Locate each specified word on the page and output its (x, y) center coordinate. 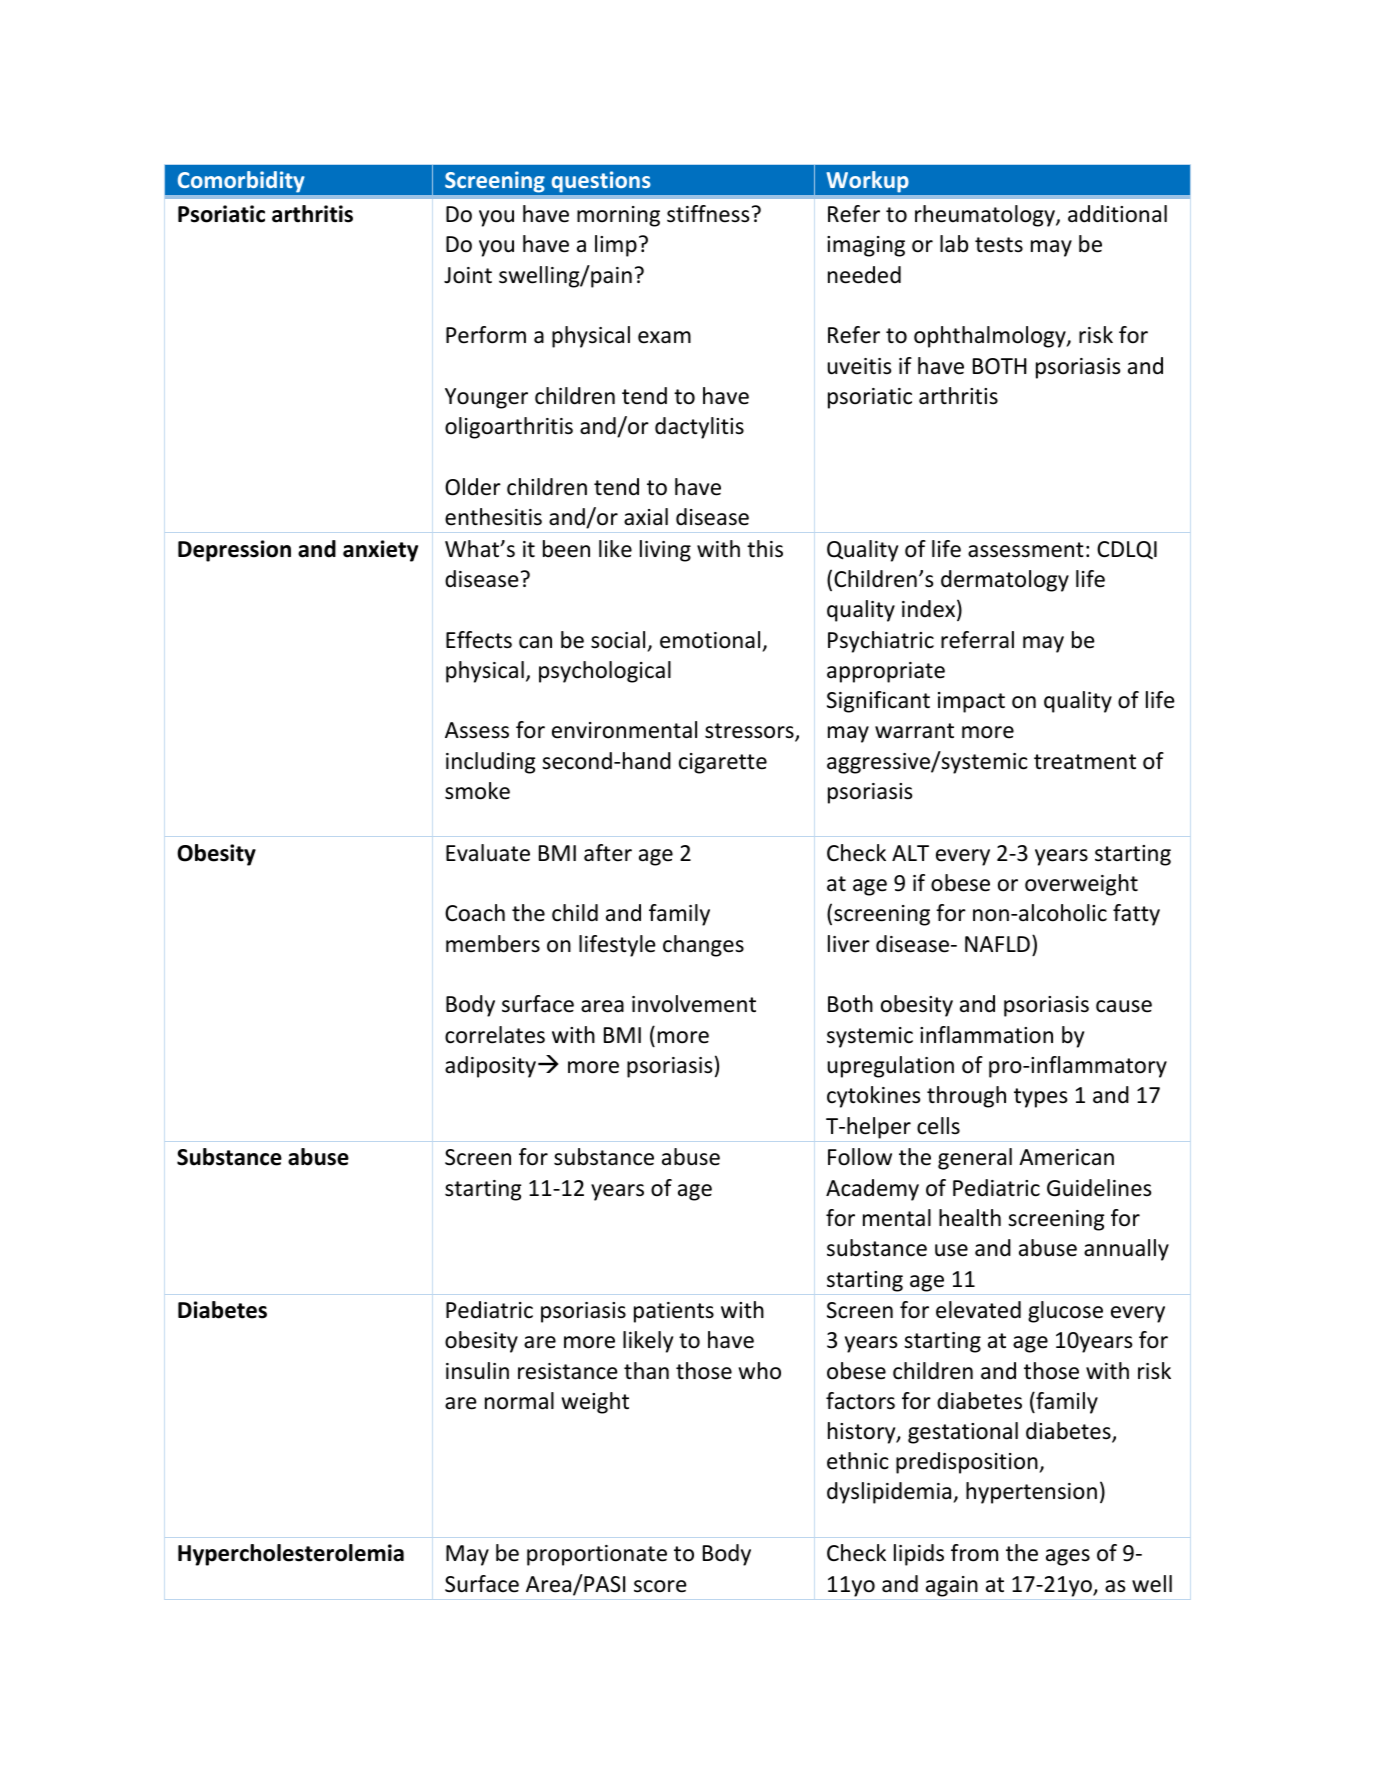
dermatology (1005, 581)
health (970, 1218)
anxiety (380, 551)
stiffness (708, 214)
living (665, 551)
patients (674, 1312)
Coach (475, 913)
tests (999, 245)
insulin (477, 1371)
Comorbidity (241, 181)
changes (703, 946)
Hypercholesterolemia (291, 1555)
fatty (1136, 915)
